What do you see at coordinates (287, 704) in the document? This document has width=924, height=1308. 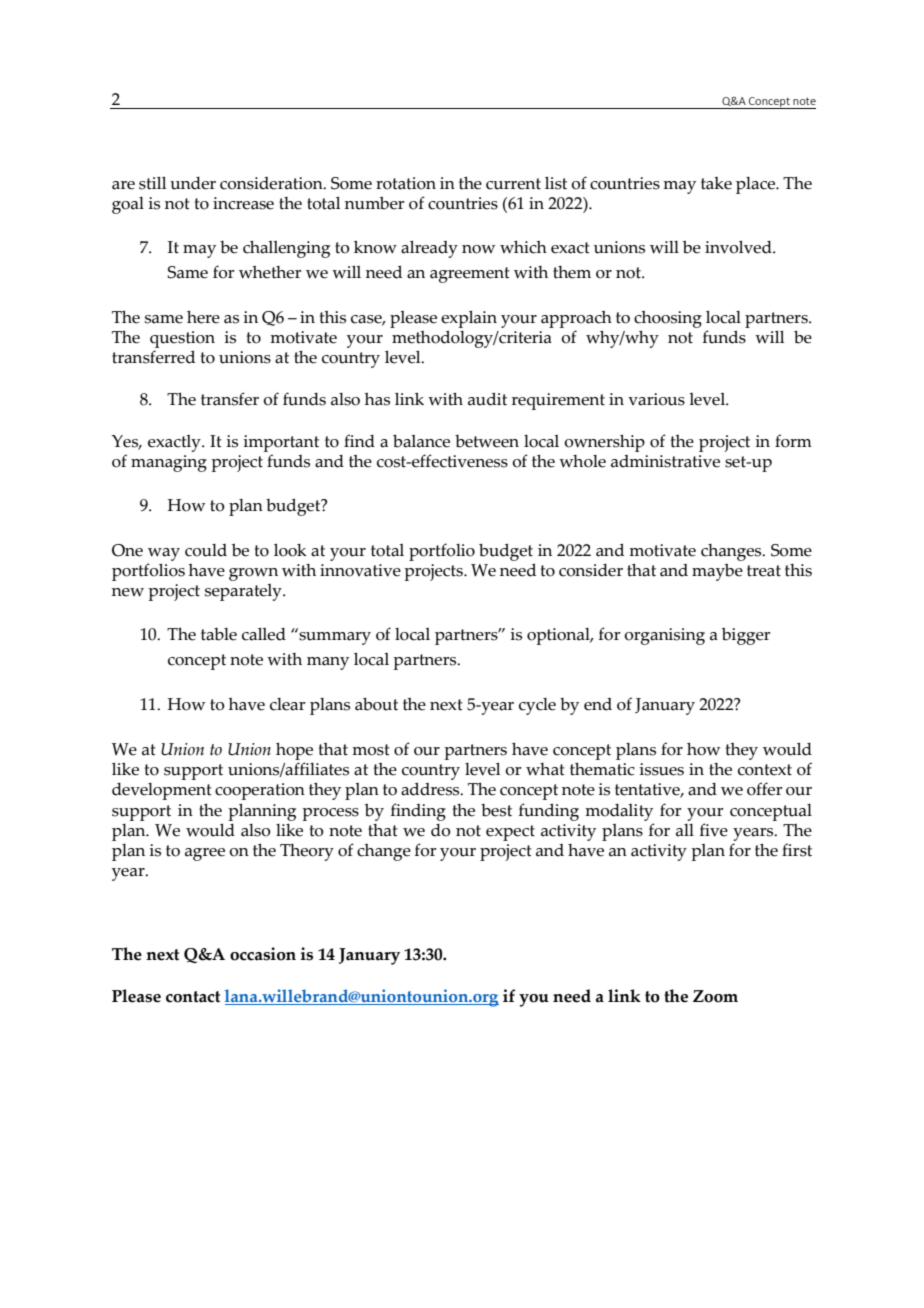 I see `clear` at bounding box center [287, 704].
